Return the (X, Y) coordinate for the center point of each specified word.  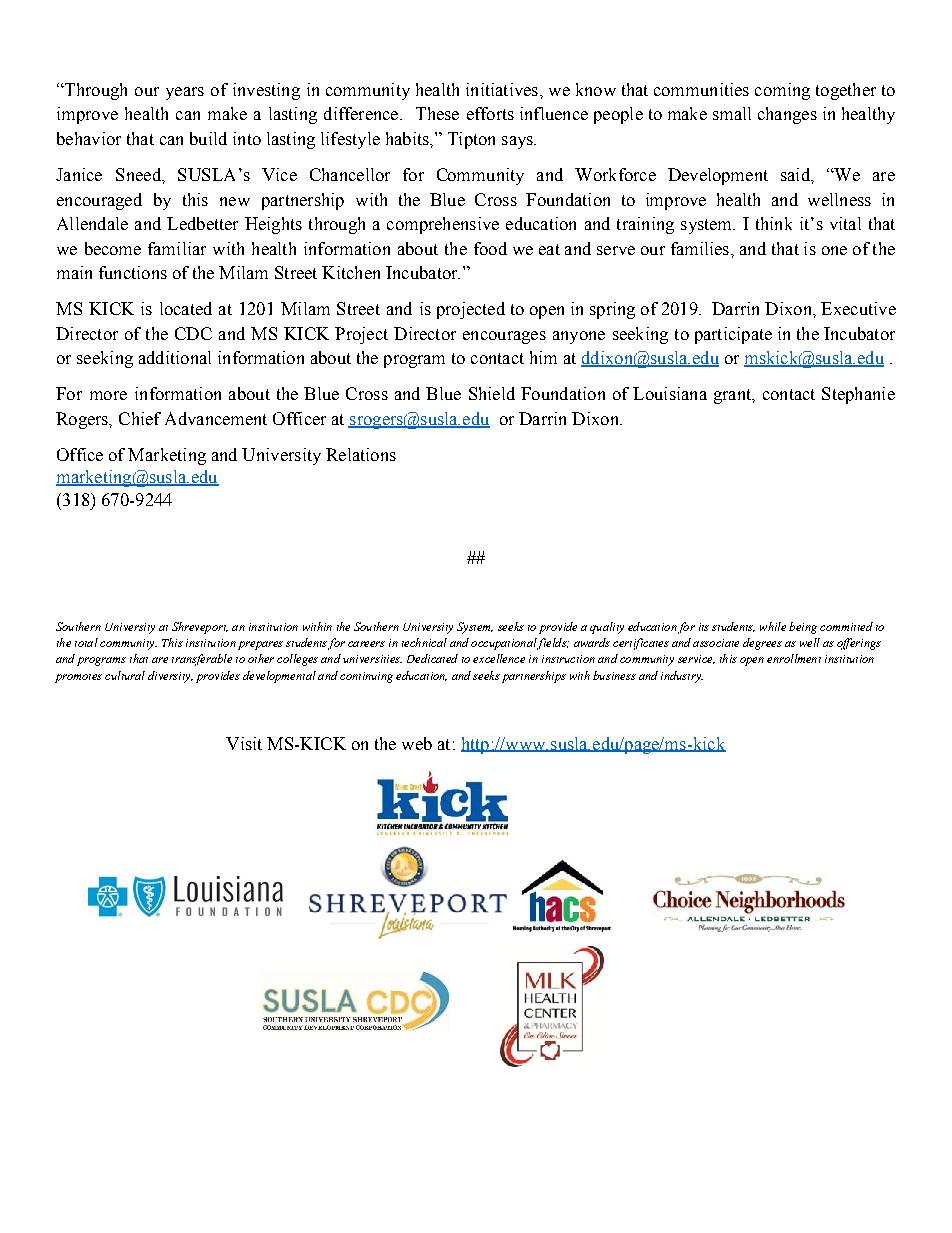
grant (734, 396)
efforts (490, 113)
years (185, 93)
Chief (140, 418)
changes (787, 115)
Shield (492, 393)
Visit (244, 743)
